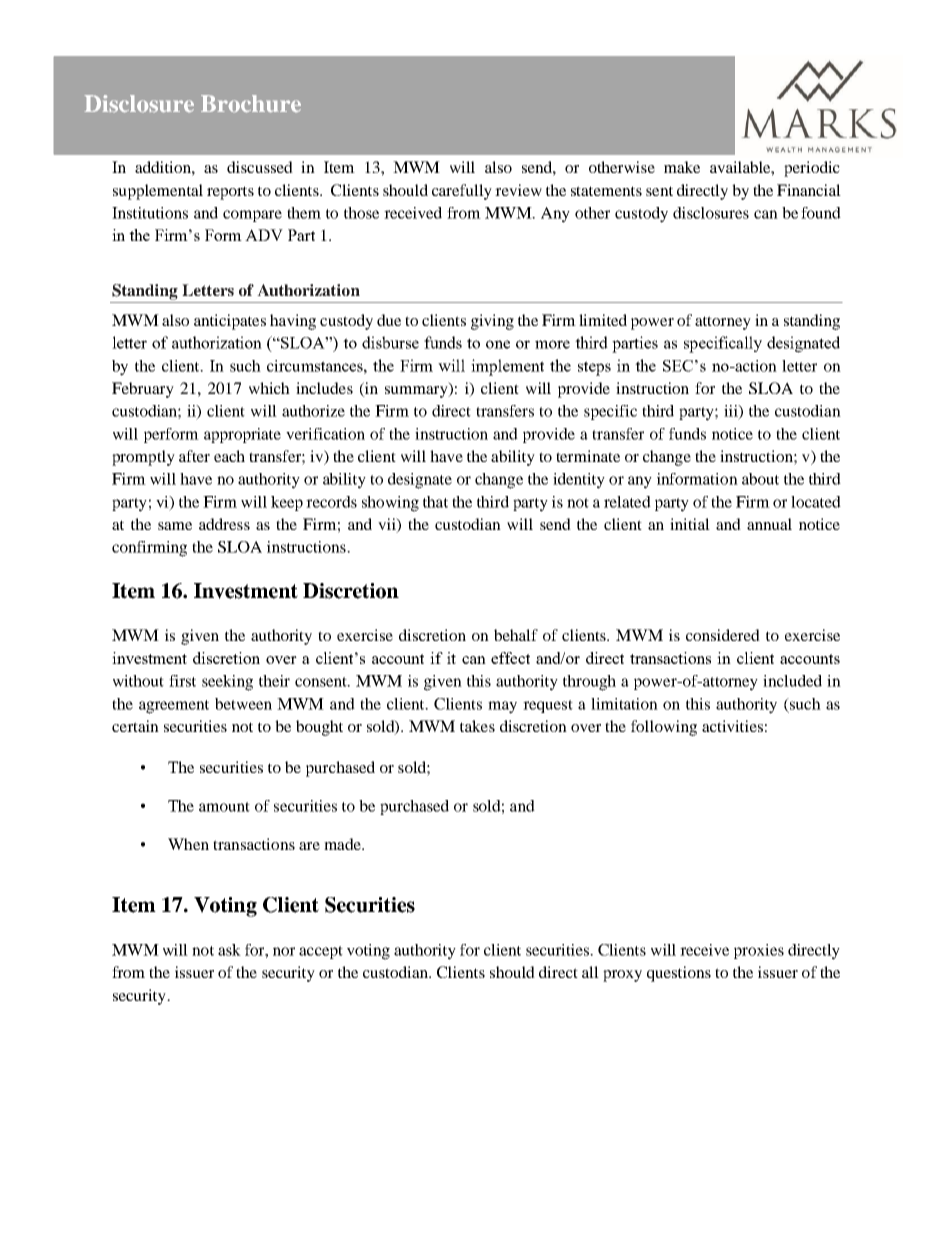 The image size is (952, 1233). What do you see at coordinates (462, 192) in the page?
I see `carefully` at bounding box center [462, 192].
